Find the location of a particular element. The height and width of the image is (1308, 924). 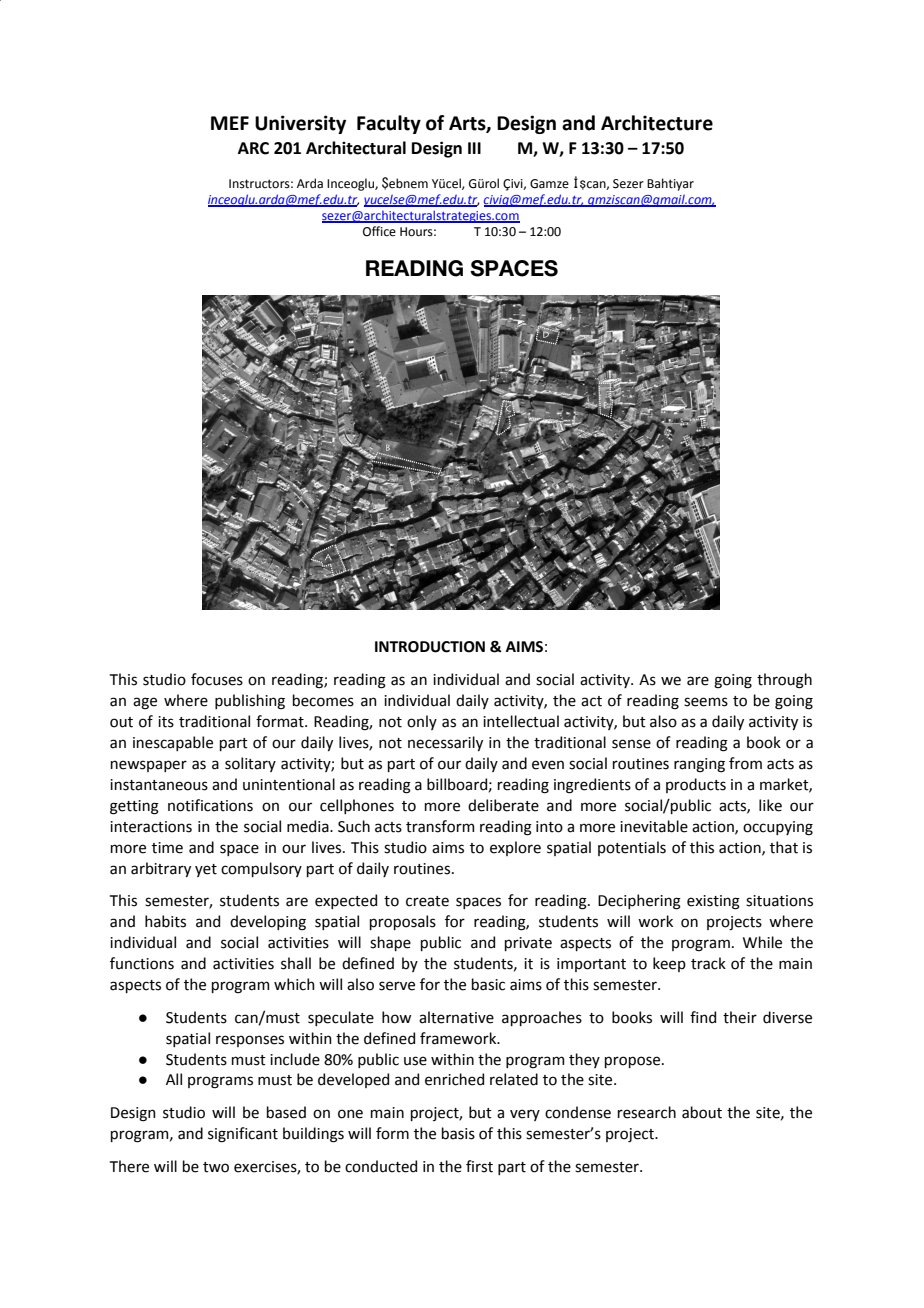

University is located at coordinates (300, 124).
